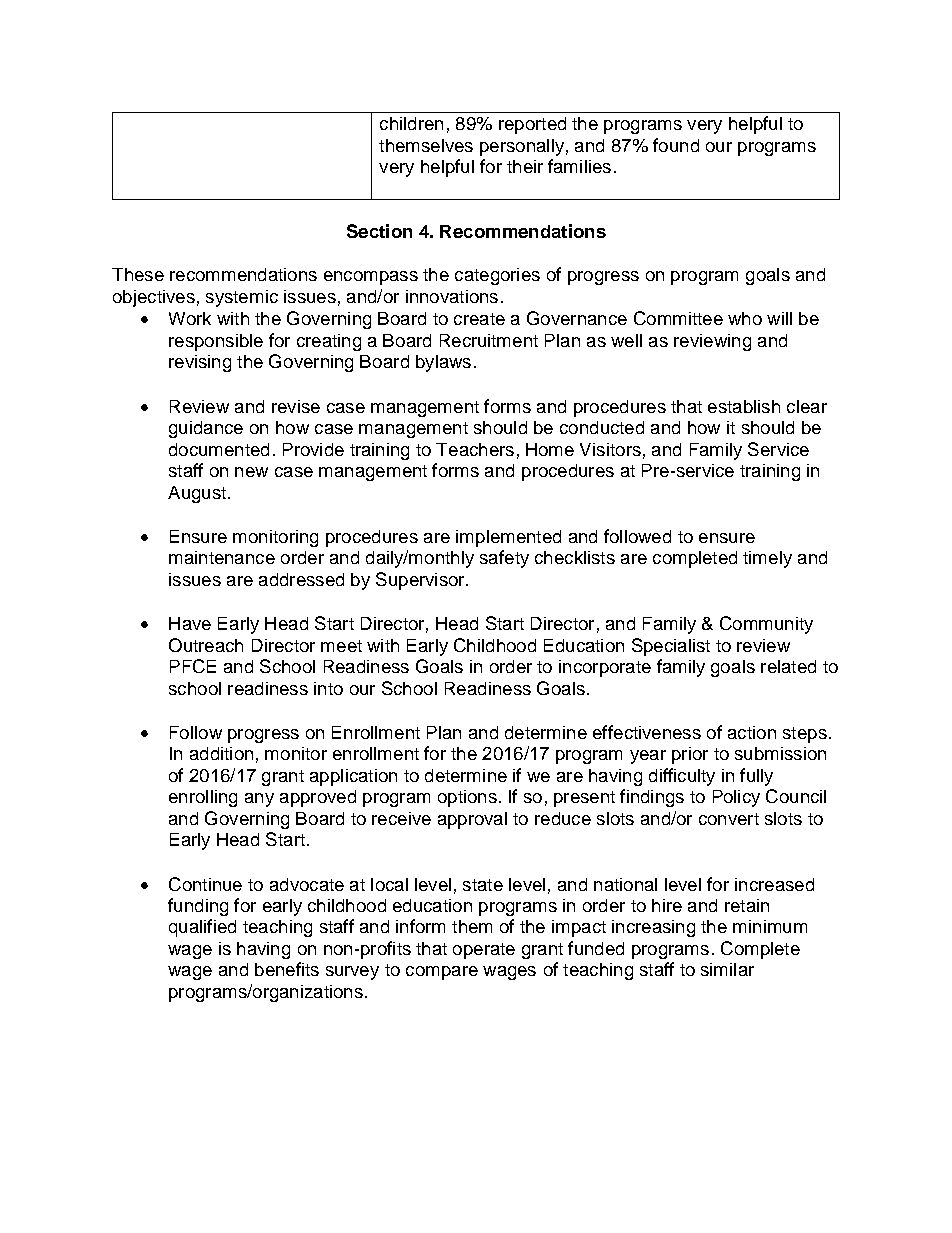  Describe the element at coordinates (222, 557) in the page. I see `maintenance` at that location.
